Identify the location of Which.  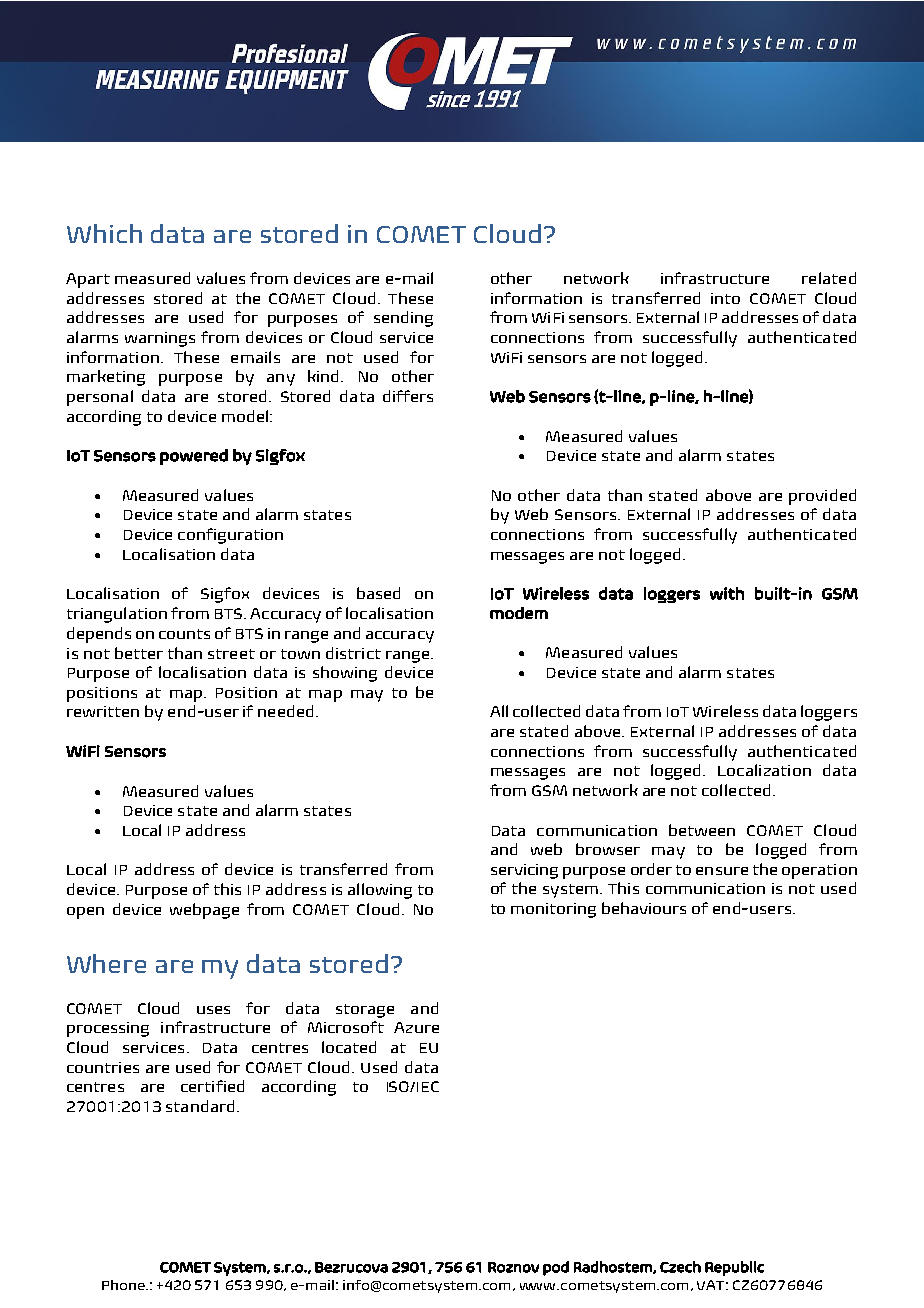
(104, 233).
